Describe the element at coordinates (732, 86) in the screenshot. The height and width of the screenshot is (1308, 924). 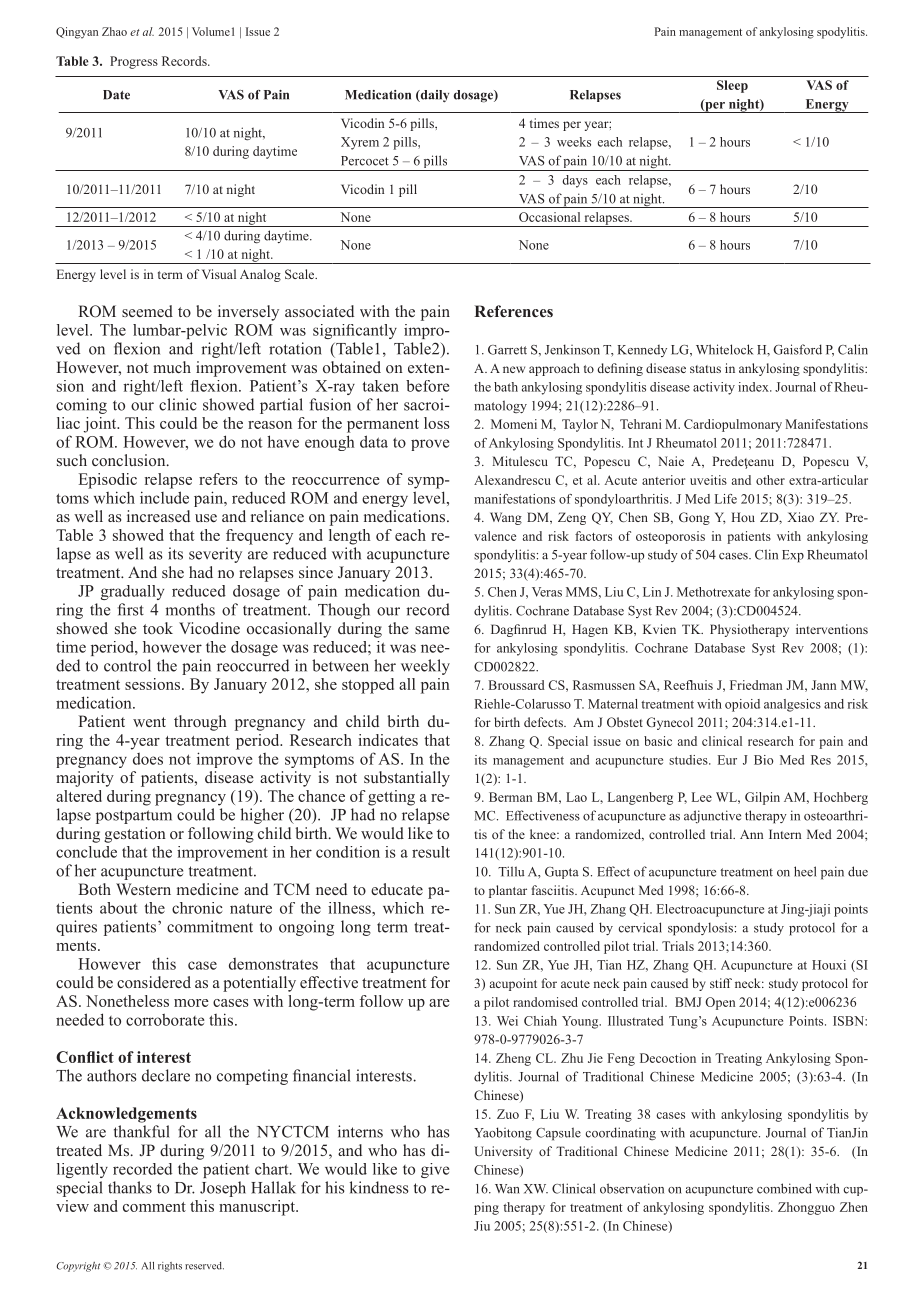
I see `Sleep` at that location.
